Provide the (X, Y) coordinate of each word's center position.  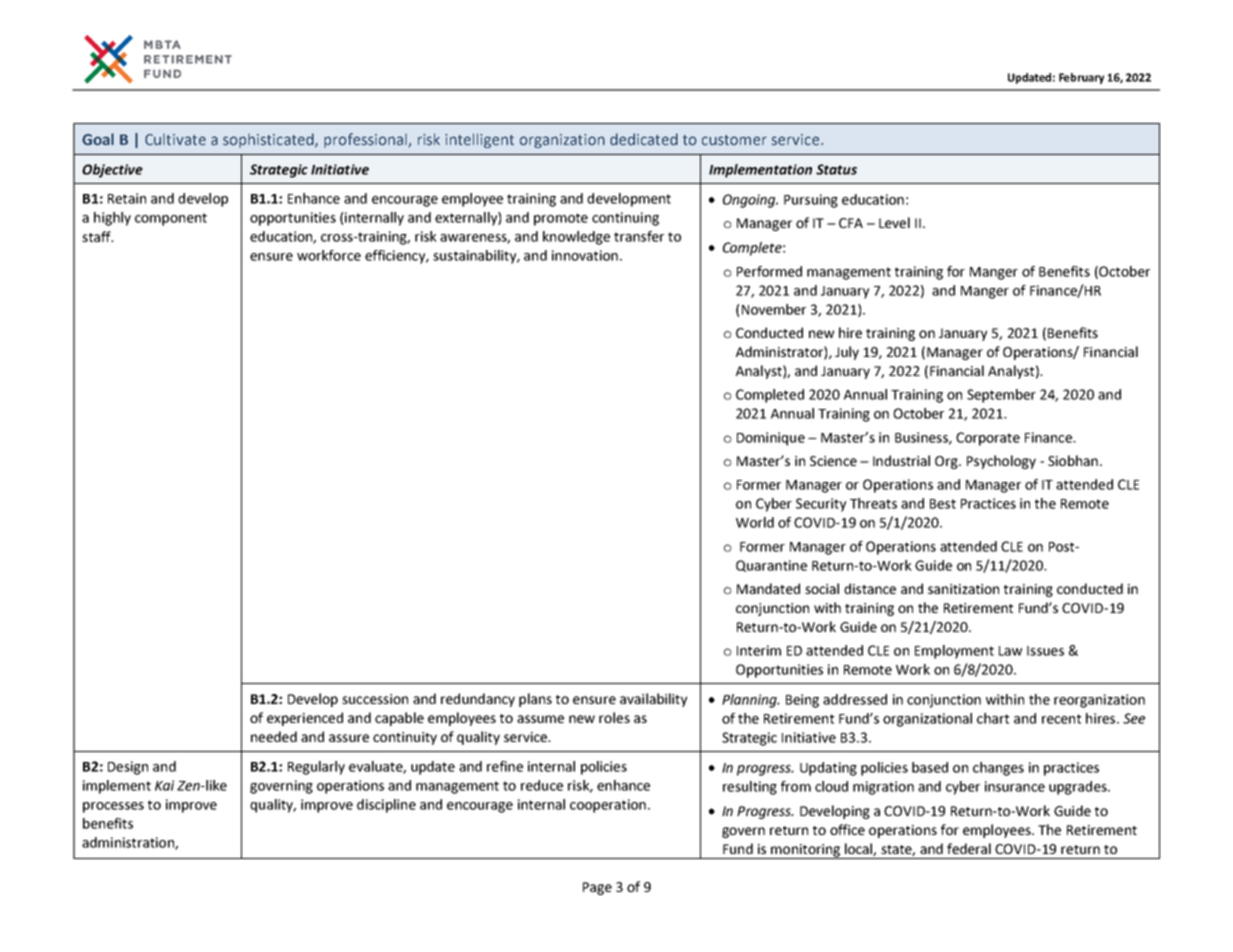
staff (97, 236)
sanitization (963, 589)
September (1001, 396)
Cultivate (175, 140)
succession (375, 699)
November (774, 309)
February (1081, 78)
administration (129, 843)
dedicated (644, 139)
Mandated (768, 588)
